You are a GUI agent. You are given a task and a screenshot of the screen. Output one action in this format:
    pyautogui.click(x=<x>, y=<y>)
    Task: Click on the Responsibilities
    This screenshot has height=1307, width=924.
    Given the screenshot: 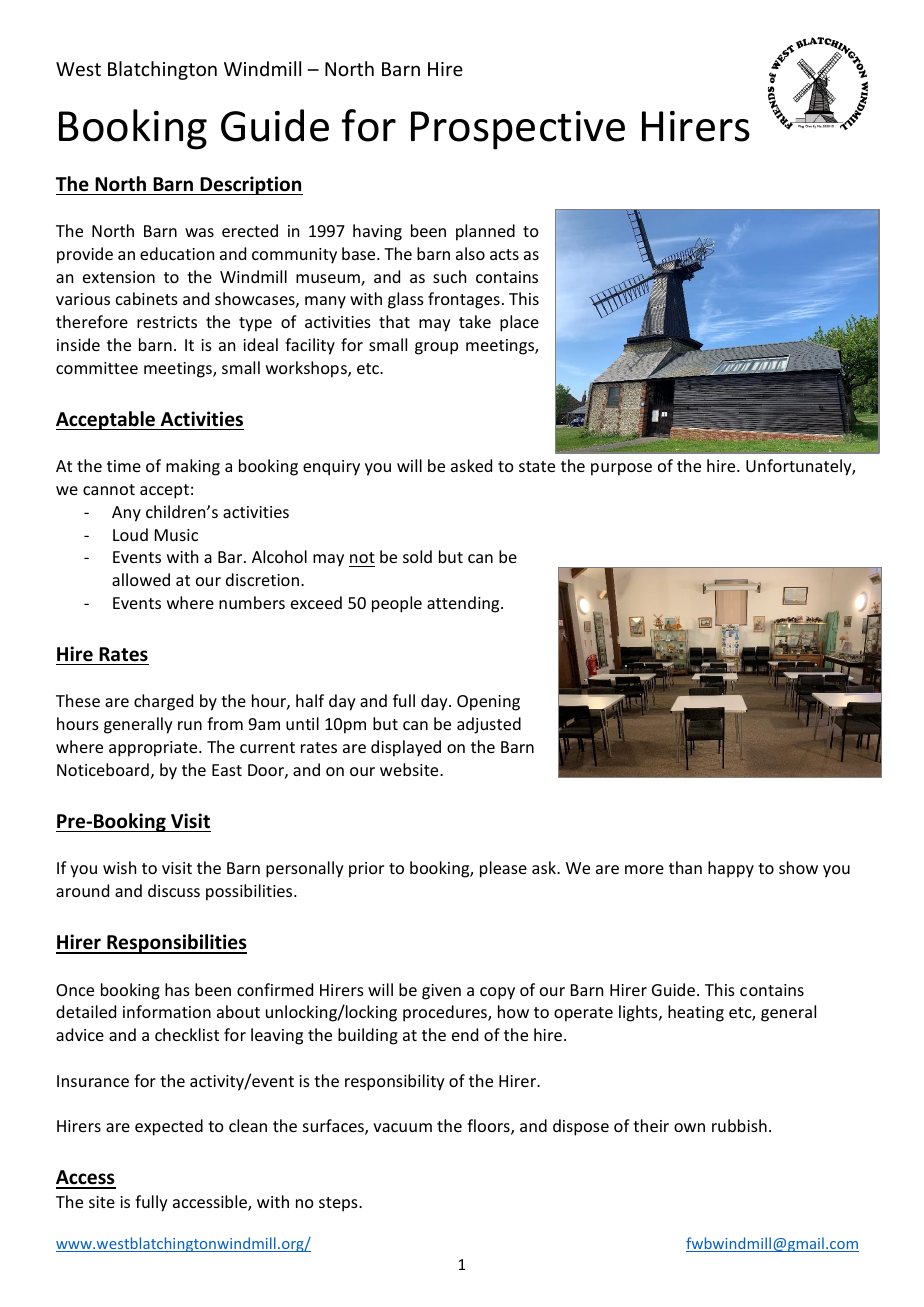 What is the action you would take?
    pyautogui.click(x=176, y=944)
